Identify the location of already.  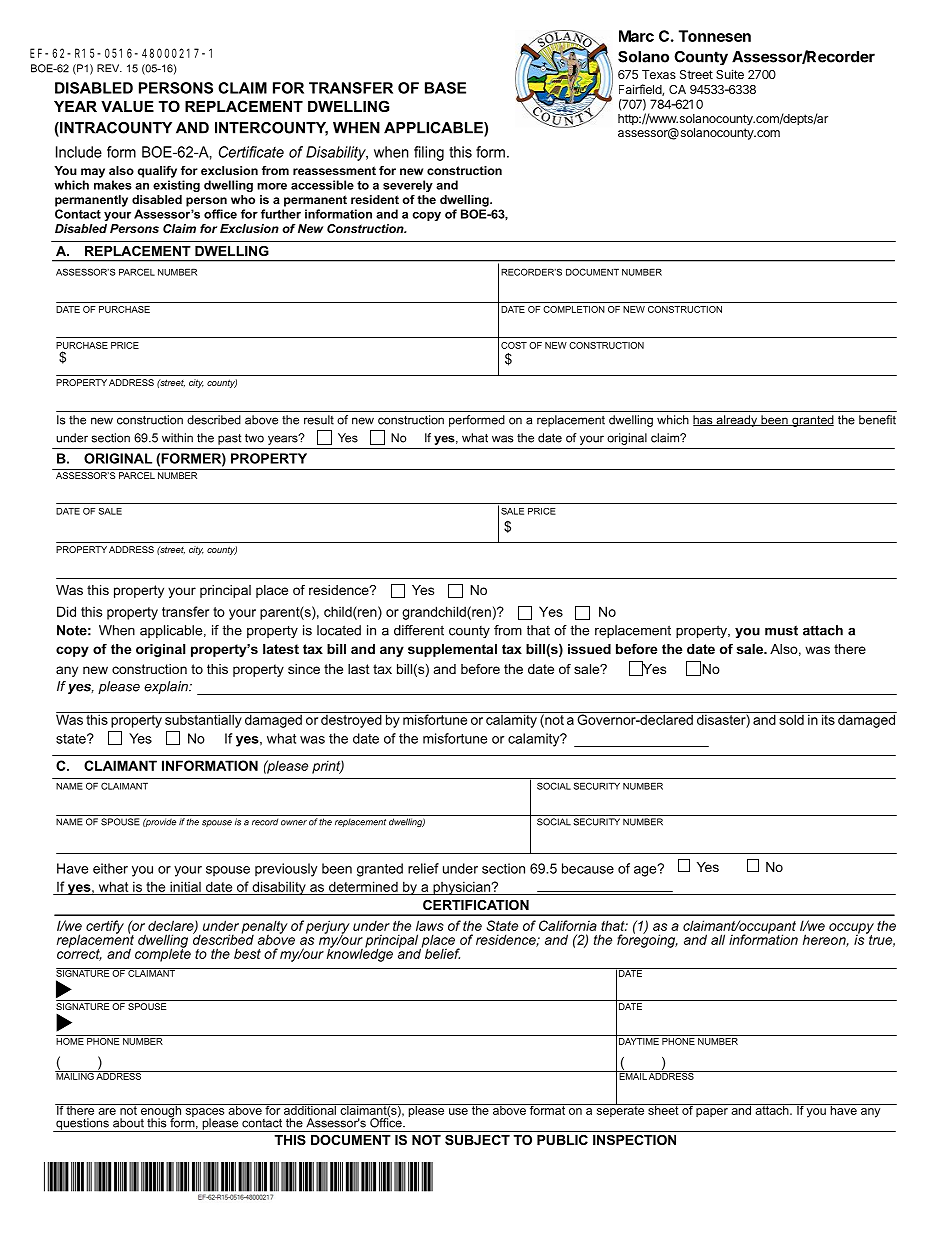
(736, 421).
